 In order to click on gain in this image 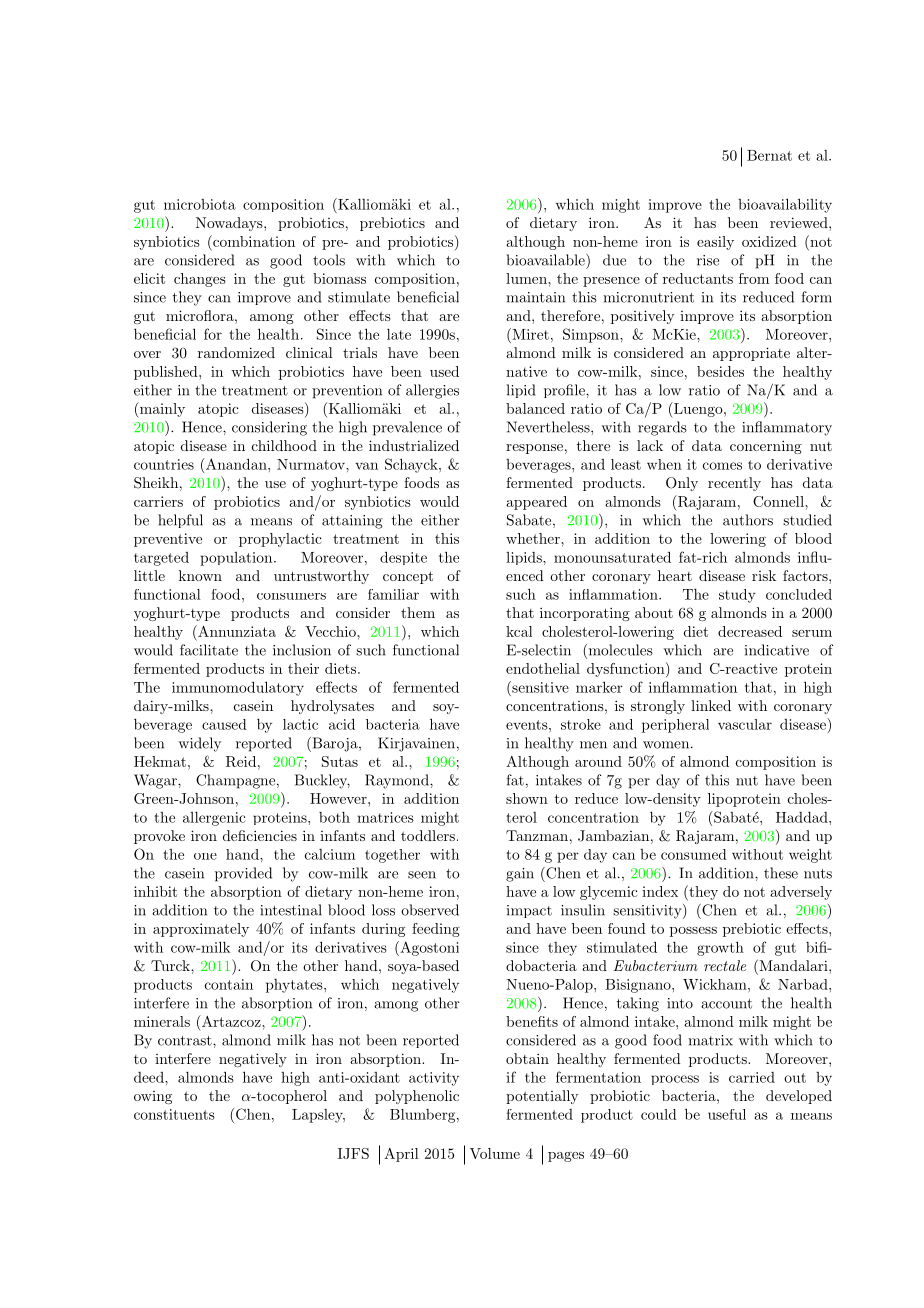, I will do `click(520, 875)`.
